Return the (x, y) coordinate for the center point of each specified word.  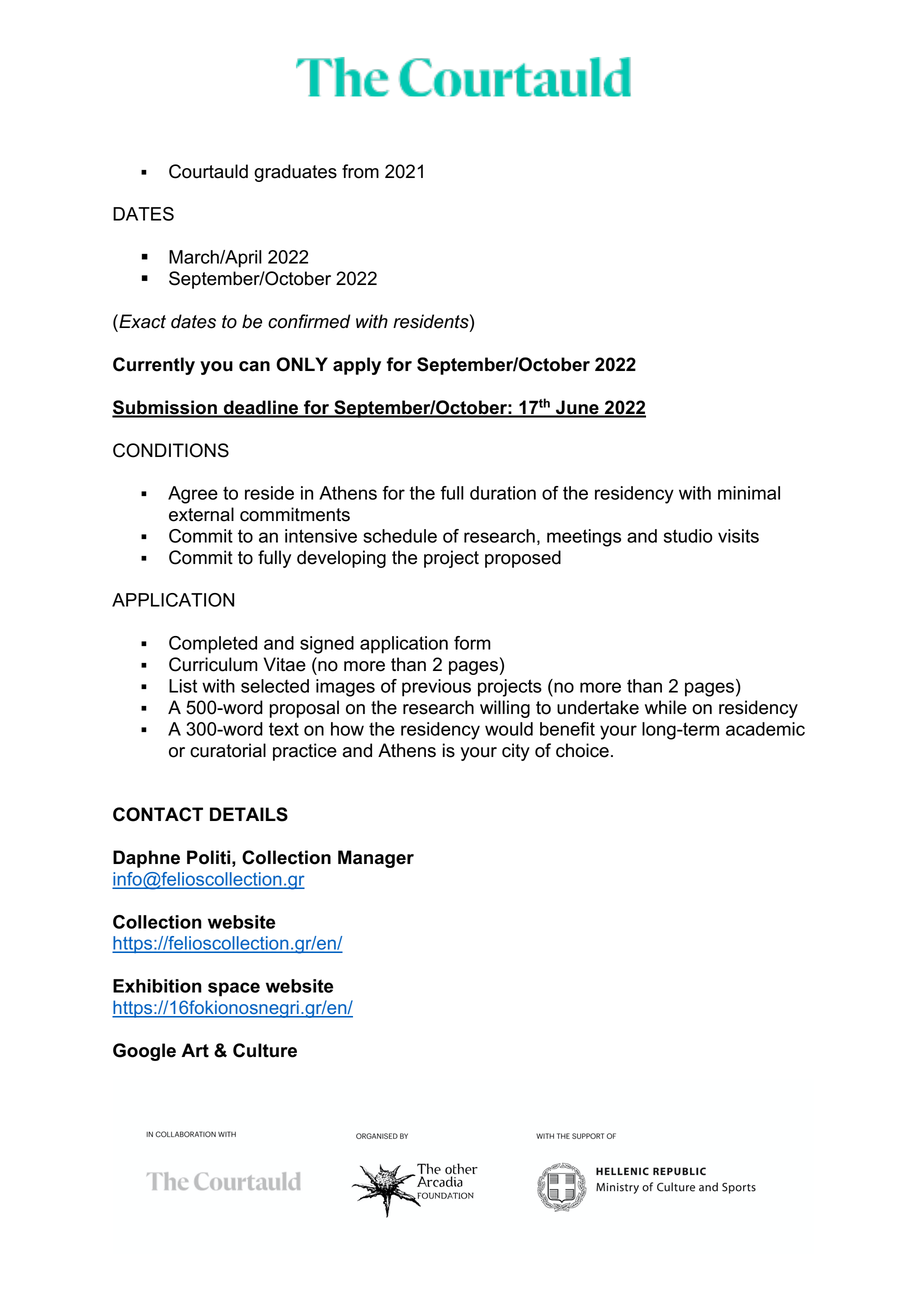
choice (582, 750)
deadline (261, 408)
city (516, 752)
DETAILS (249, 814)
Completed (213, 645)
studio (688, 536)
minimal (749, 493)
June (577, 408)
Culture (265, 1050)
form (472, 643)
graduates (295, 173)
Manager (376, 859)
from (360, 171)
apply (357, 366)
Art (195, 1050)
